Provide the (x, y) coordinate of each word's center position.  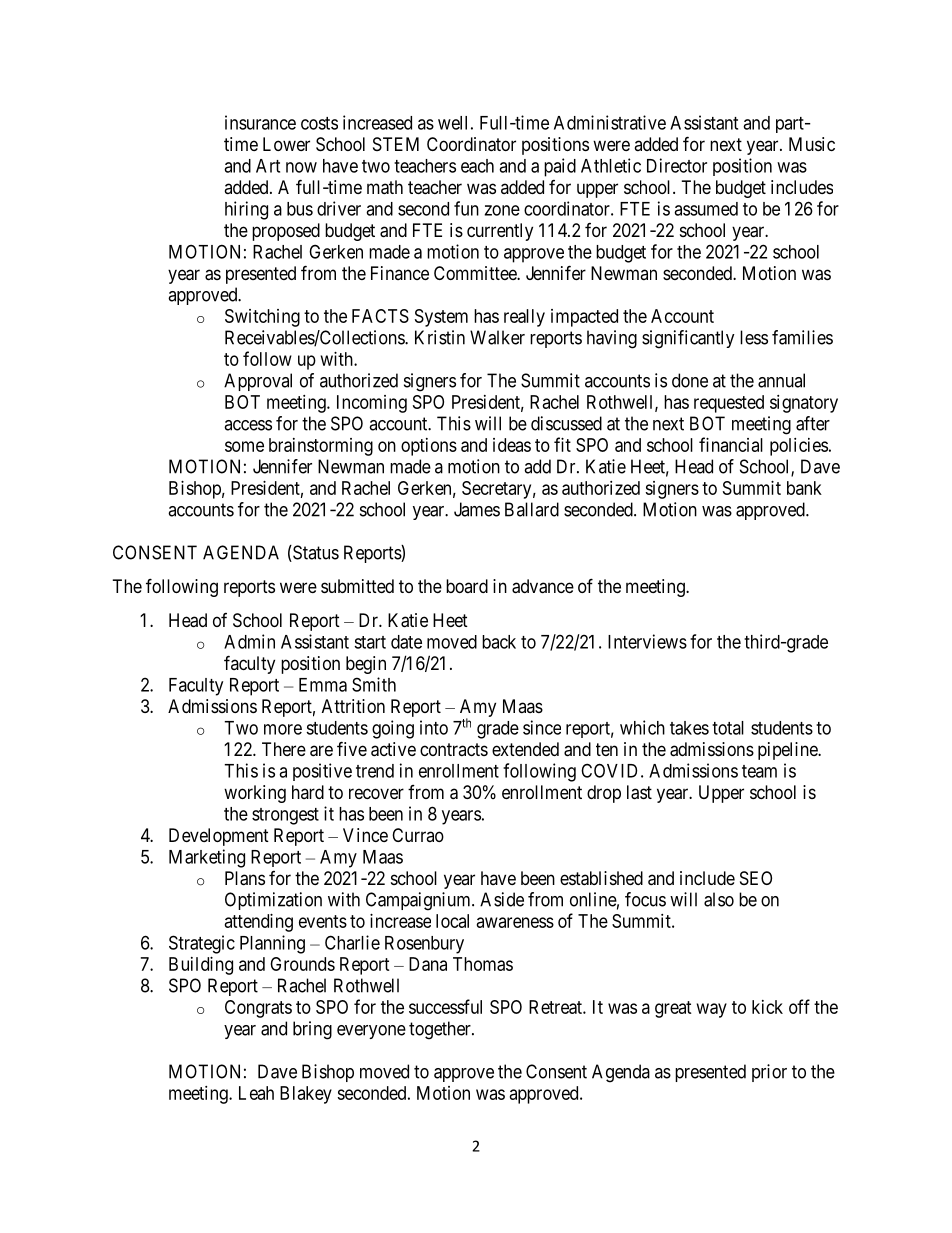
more (283, 729)
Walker (497, 337)
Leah (256, 1093)
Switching (262, 318)
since (542, 727)
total (728, 728)
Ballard (532, 509)
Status (315, 553)
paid (560, 167)
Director (677, 165)
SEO (756, 878)
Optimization (273, 901)
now (301, 167)
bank (804, 488)
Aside (502, 899)
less (754, 337)
